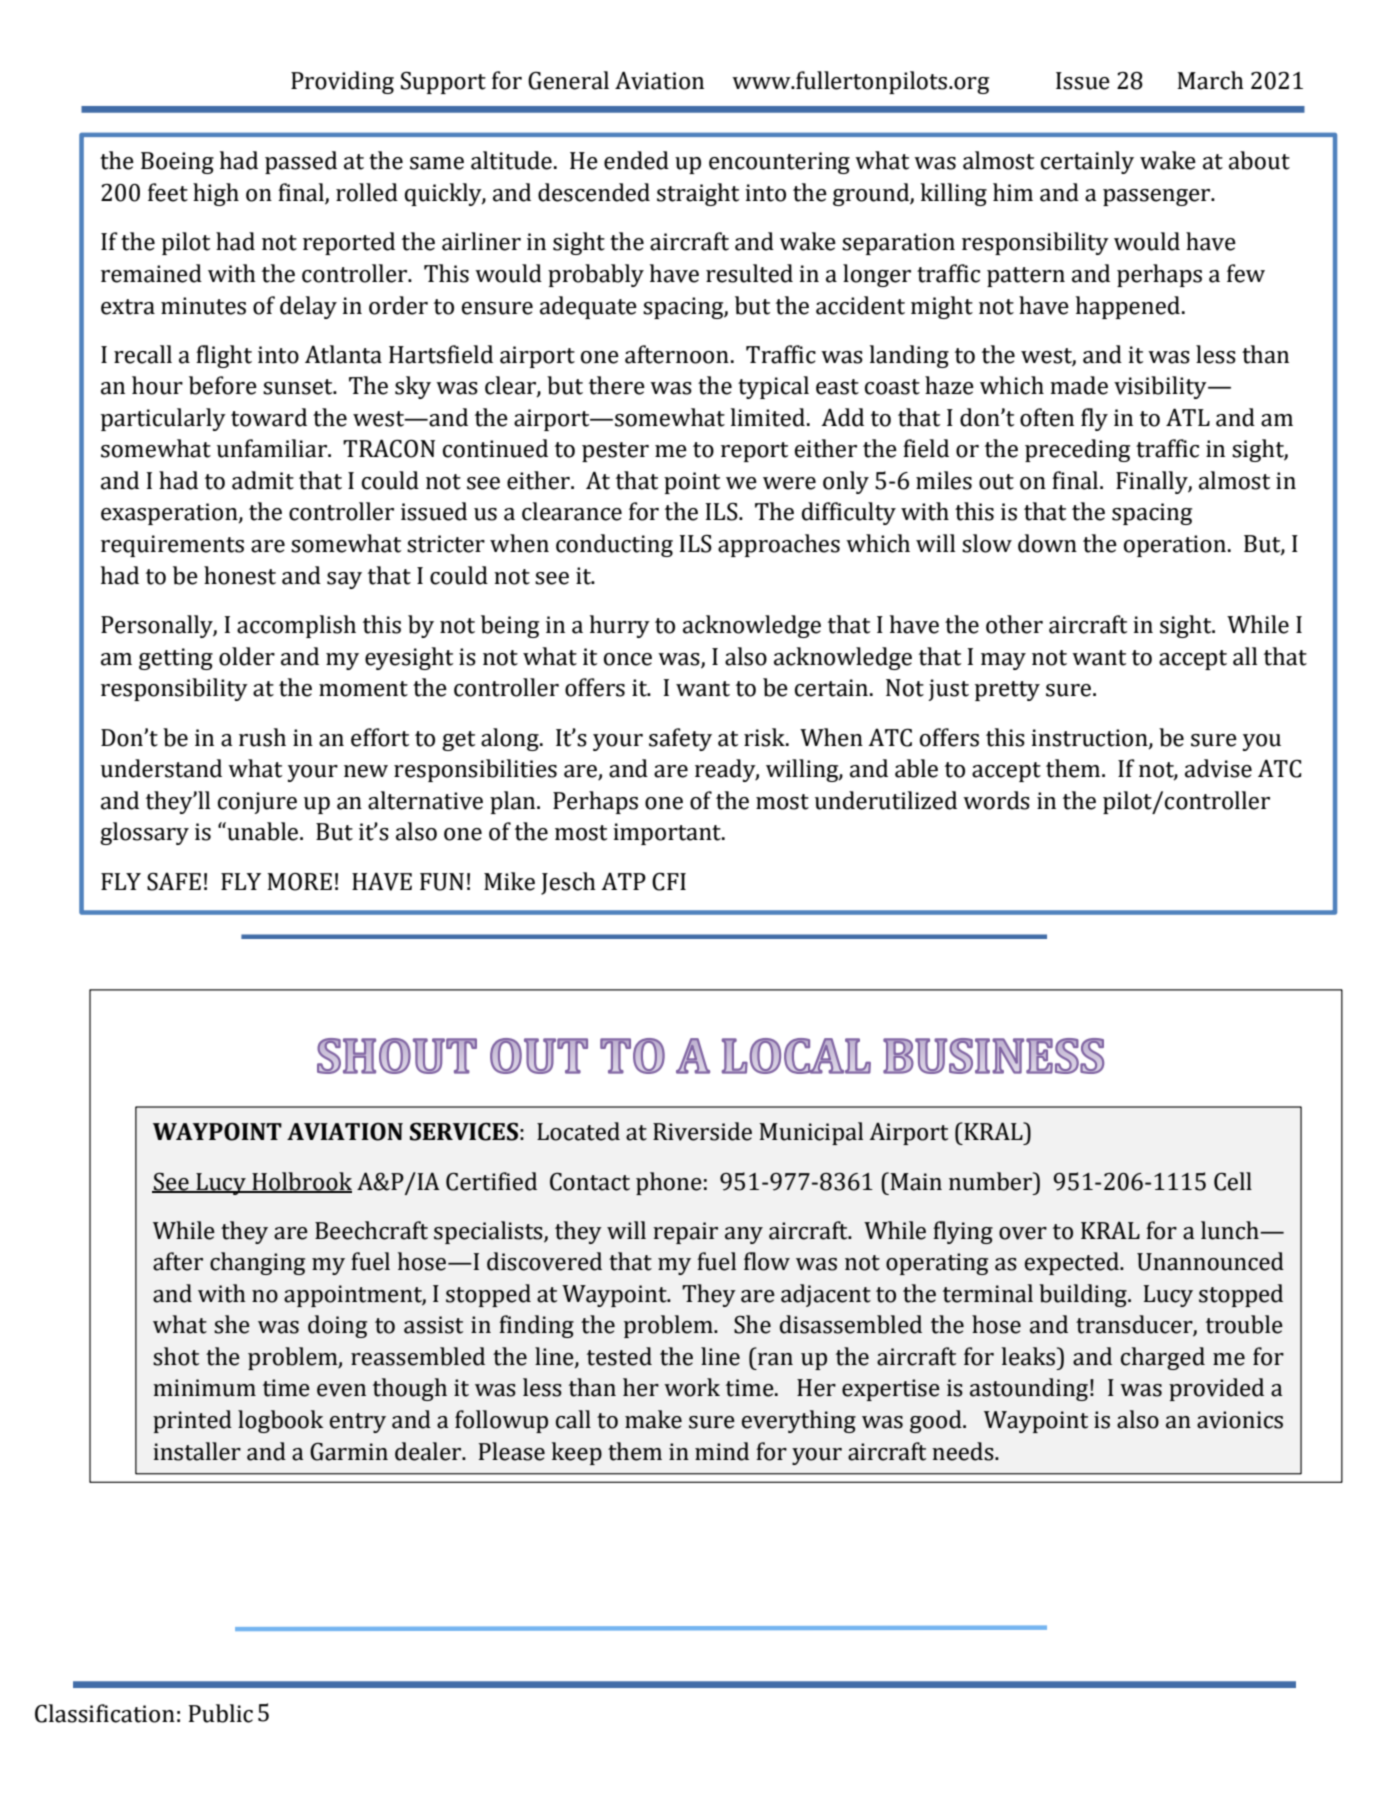 The image size is (1386, 1793). Describe the element at coordinates (301, 162) in the page. I see `passed` at that location.
